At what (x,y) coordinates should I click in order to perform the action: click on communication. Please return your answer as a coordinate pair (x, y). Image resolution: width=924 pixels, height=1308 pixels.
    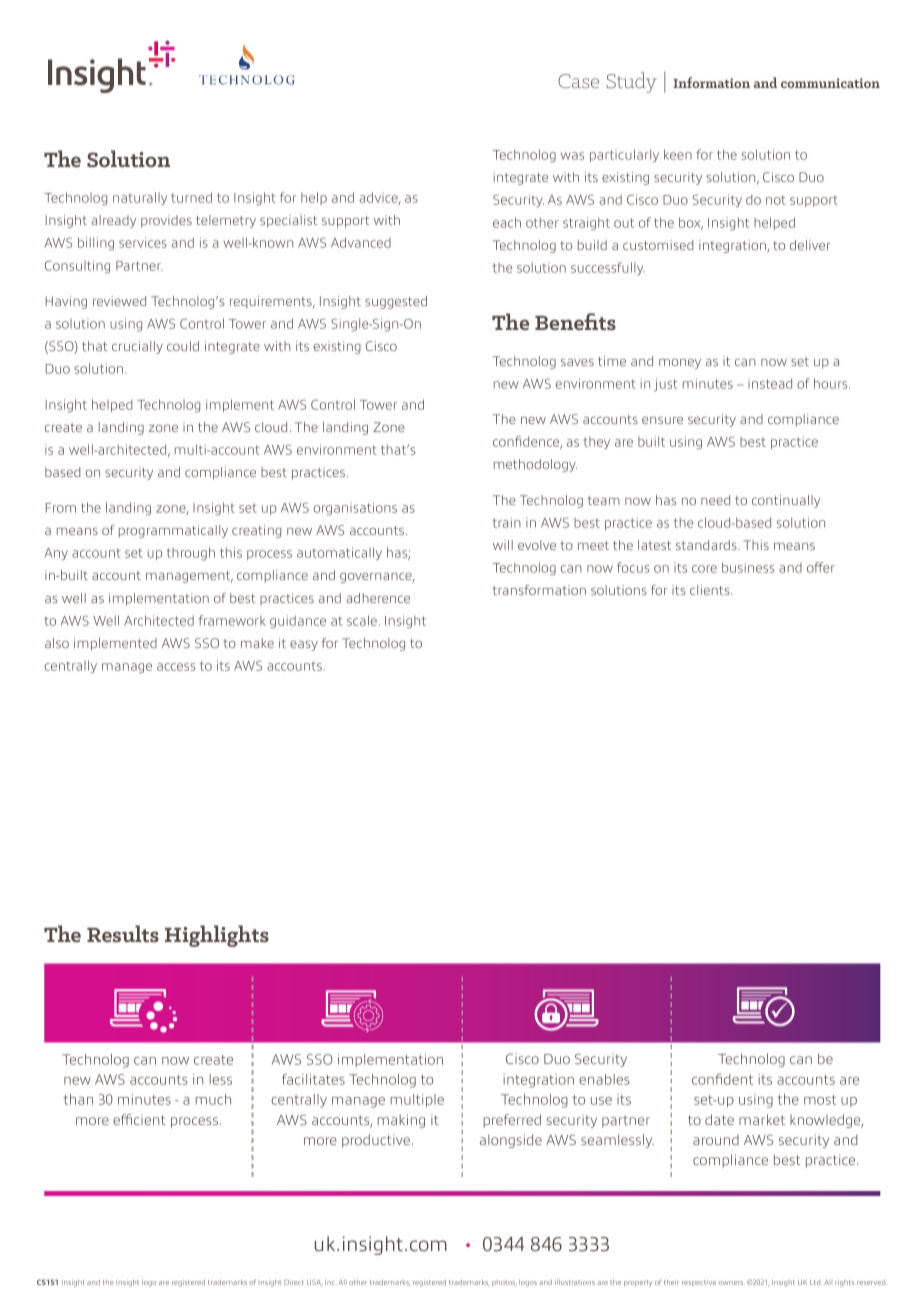
    Looking at the image, I should click on (830, 83).
